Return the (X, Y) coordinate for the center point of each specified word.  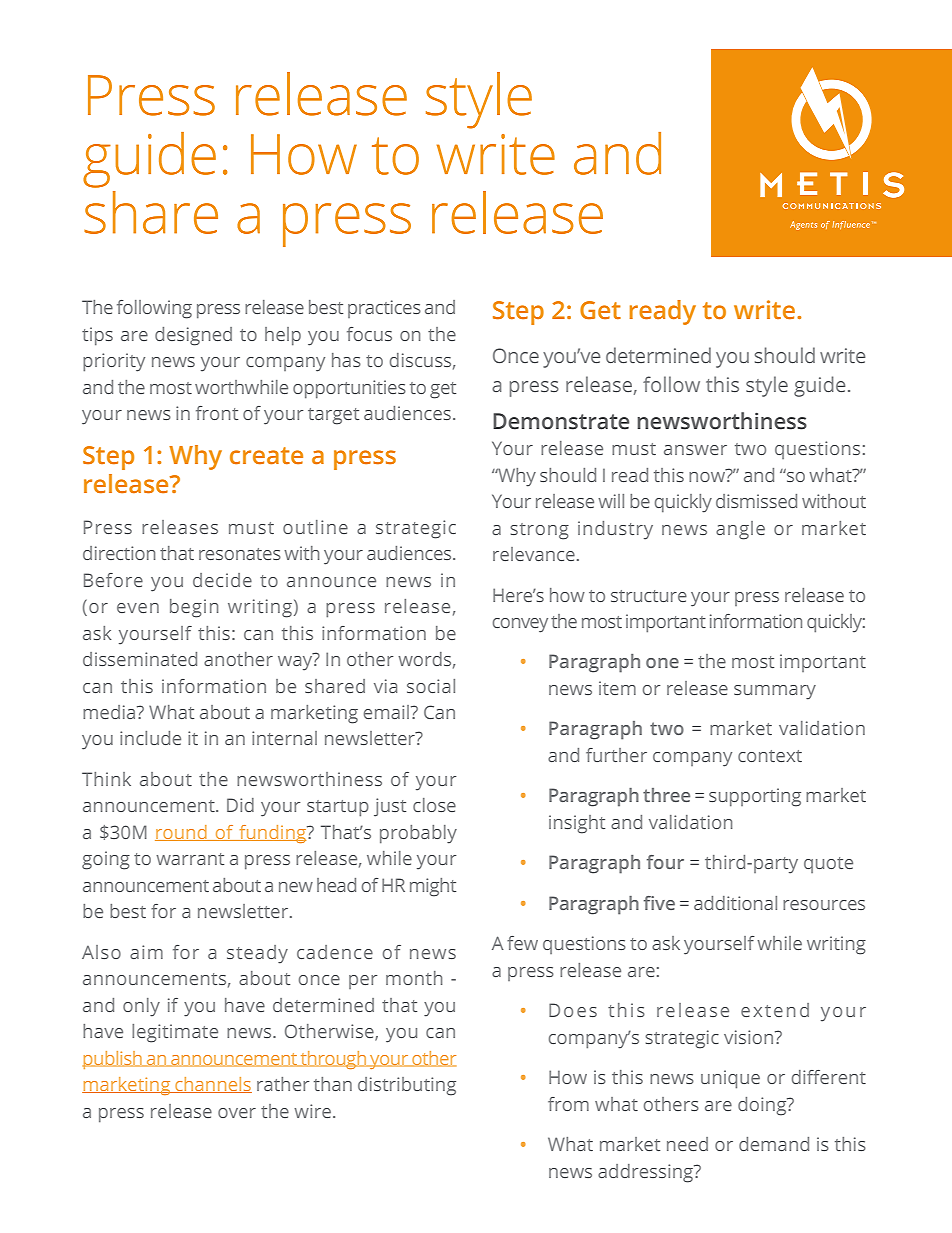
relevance (534, 554)
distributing (407, 1086)
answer (695, 450)
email (386, 712)
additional (735, 903)
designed (193, 336)
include (150, 738)
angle (740, 530)
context (770, 756)
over (237, 1113)
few (522, 943)
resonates (240, 554)
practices (384, 309)
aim (146, 952)
